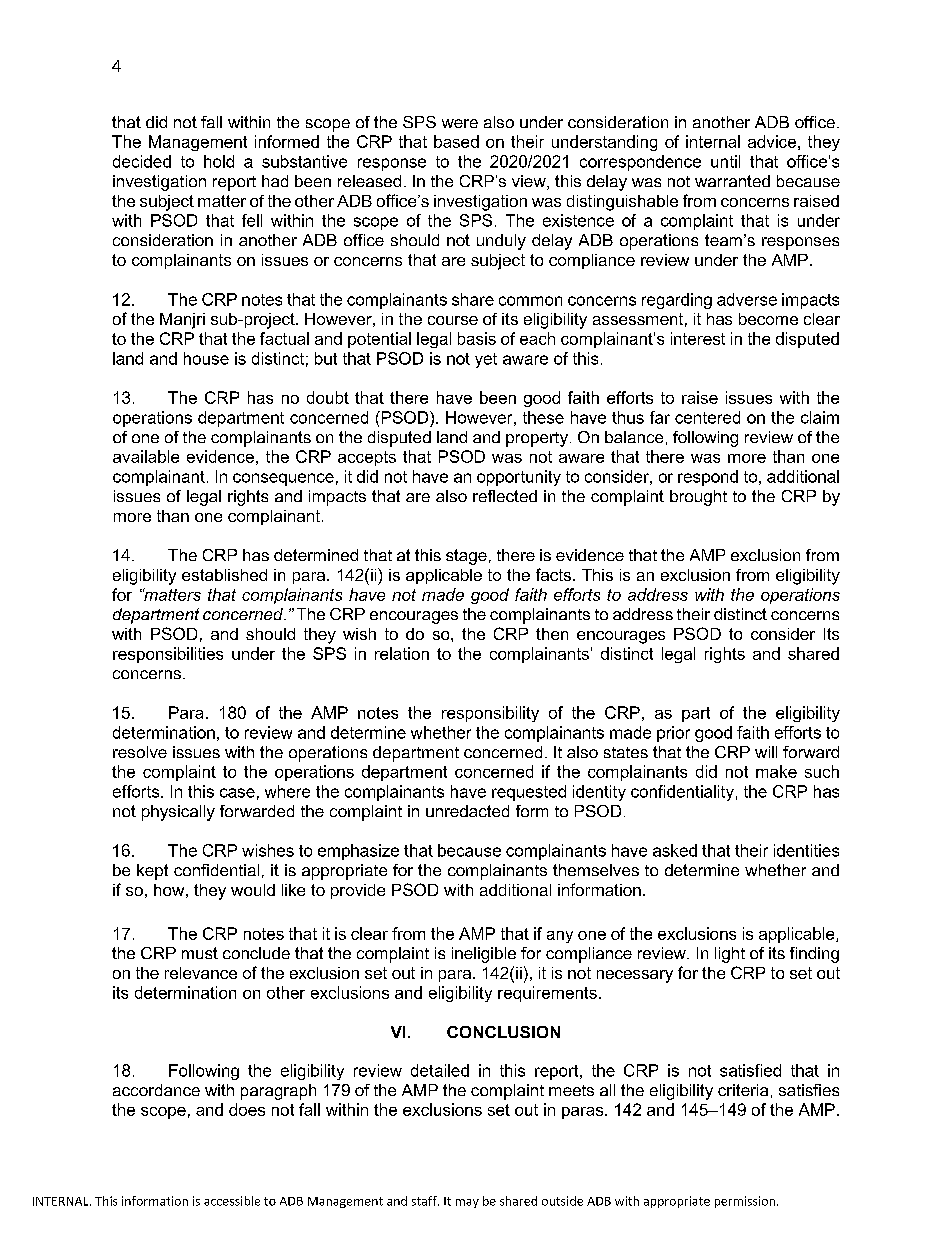 This page has height=1233, width=952. What do you see at coordinates (725, 161) in the page?
I see `until` at bounding box center [725, 161].
